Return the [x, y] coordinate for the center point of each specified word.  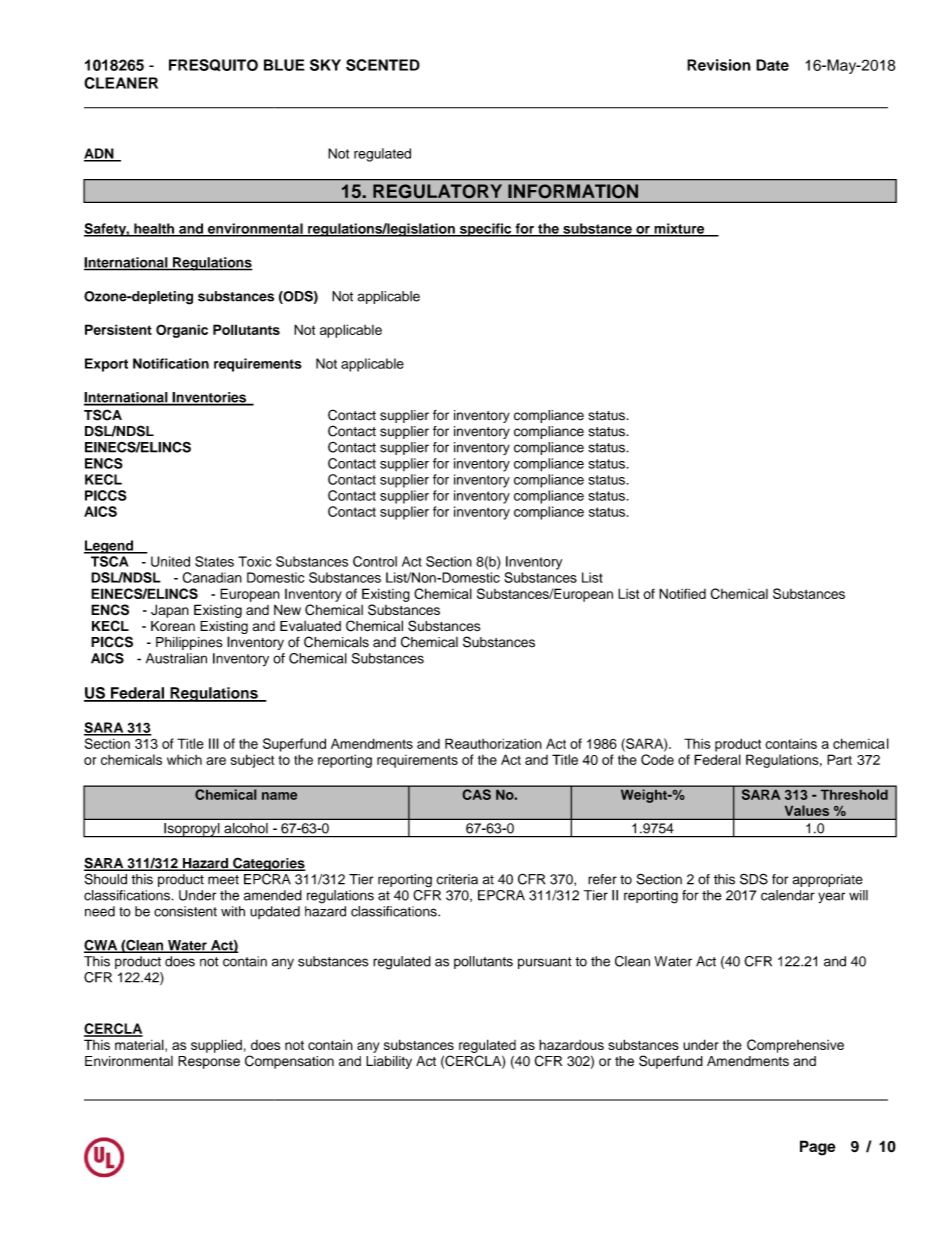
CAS [477, 794]
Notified [682, 593]
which [184, 760]
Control [375, 561]
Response [209, 1062]
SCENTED [383, 65]
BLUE [284, 65]
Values [807, 810]
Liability [389, 1062]
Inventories [209, 398]
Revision [719, 65]
